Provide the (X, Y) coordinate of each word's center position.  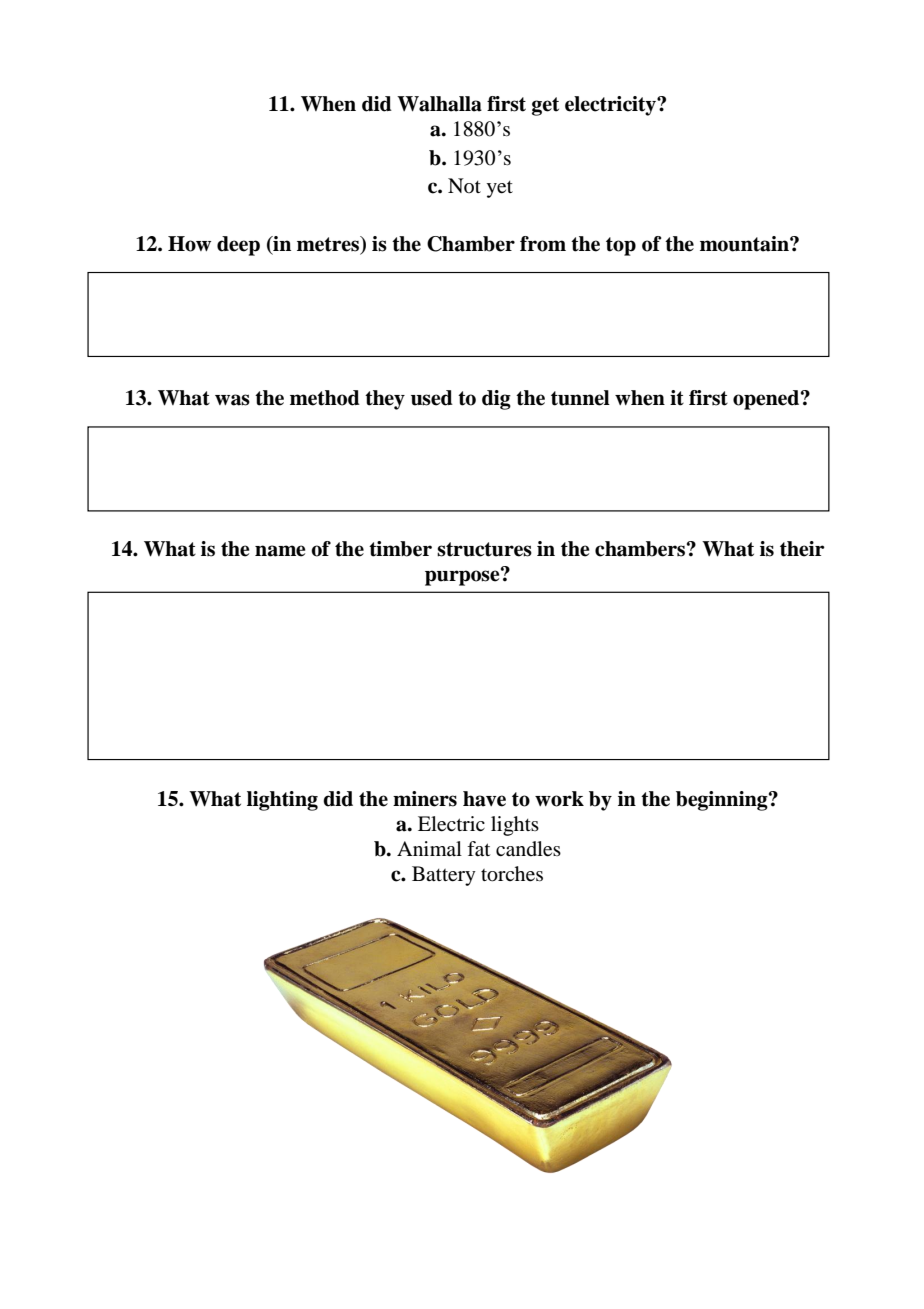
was (232, 400)
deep (238, 246)
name (280, 551)
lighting (282, 801)
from (543, 244)
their (802, 549)
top (621, 246)
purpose (463, 577)
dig (496, 400)
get (545, 106)
